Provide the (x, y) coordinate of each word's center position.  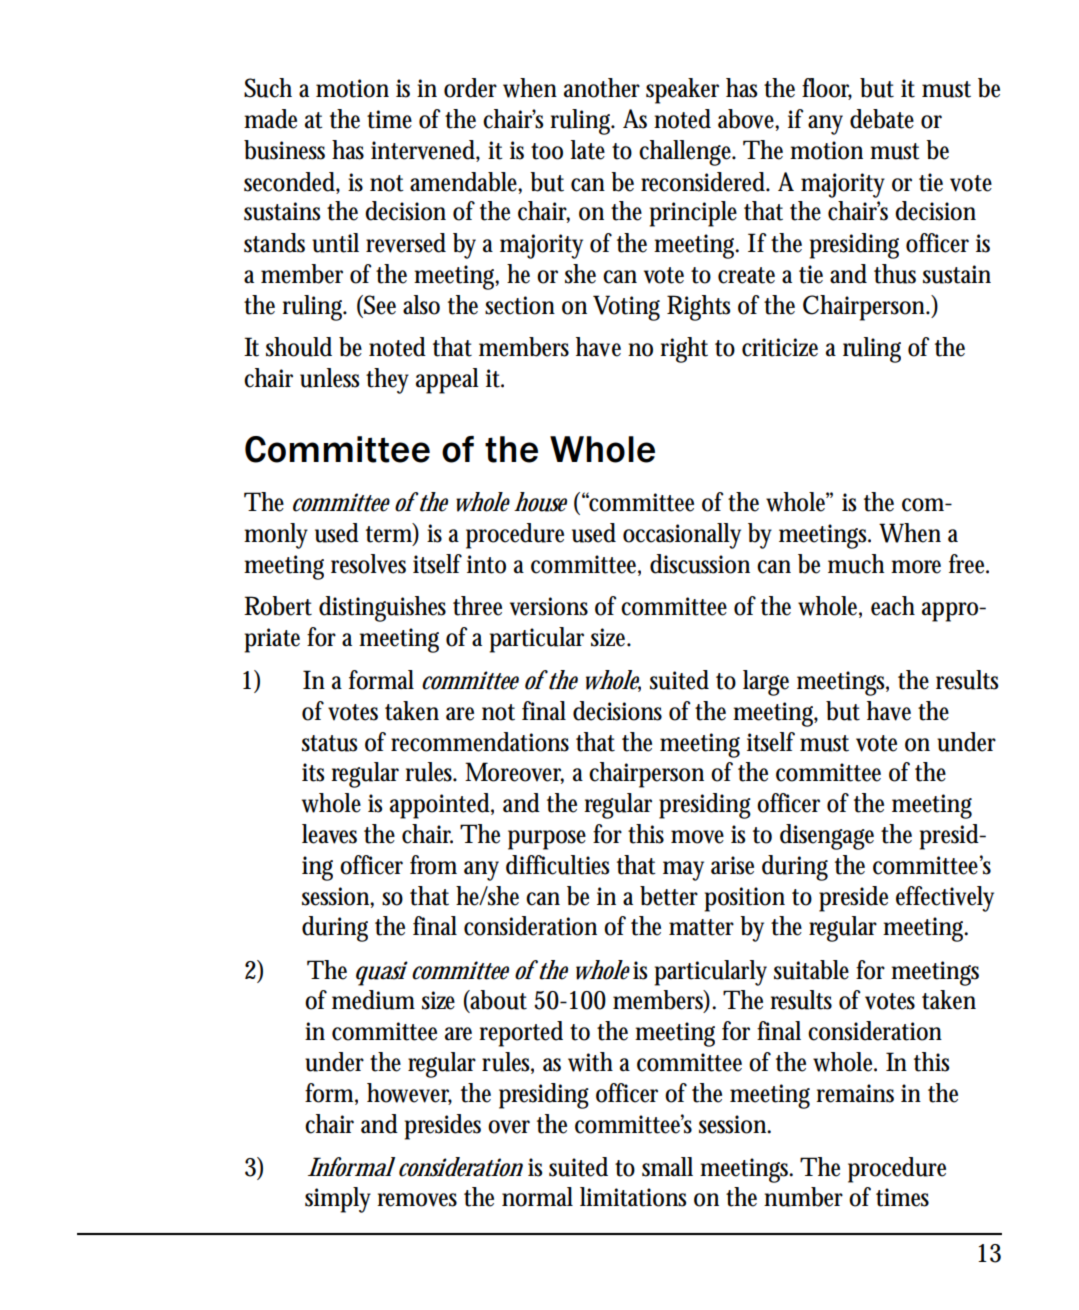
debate (882, 119)
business (284, 150)
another (602, 88)
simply (338, 1200)
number (803, 1197)
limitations (633, 1197)
